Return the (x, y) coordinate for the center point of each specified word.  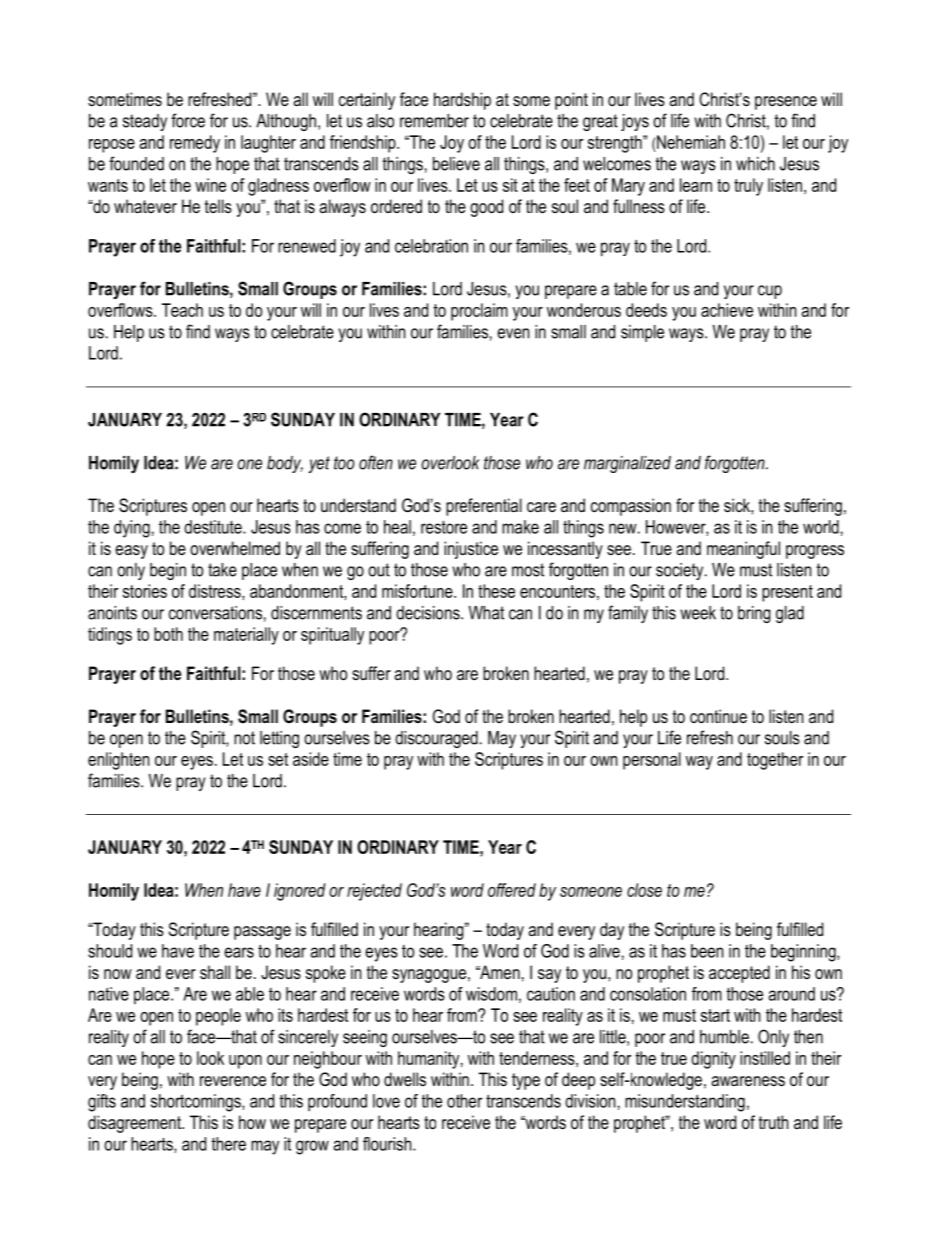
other (464, 1101)
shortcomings (197, 1103)
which (755, 164)
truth (774, 1122)
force (188, 120)
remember (434, 121)
